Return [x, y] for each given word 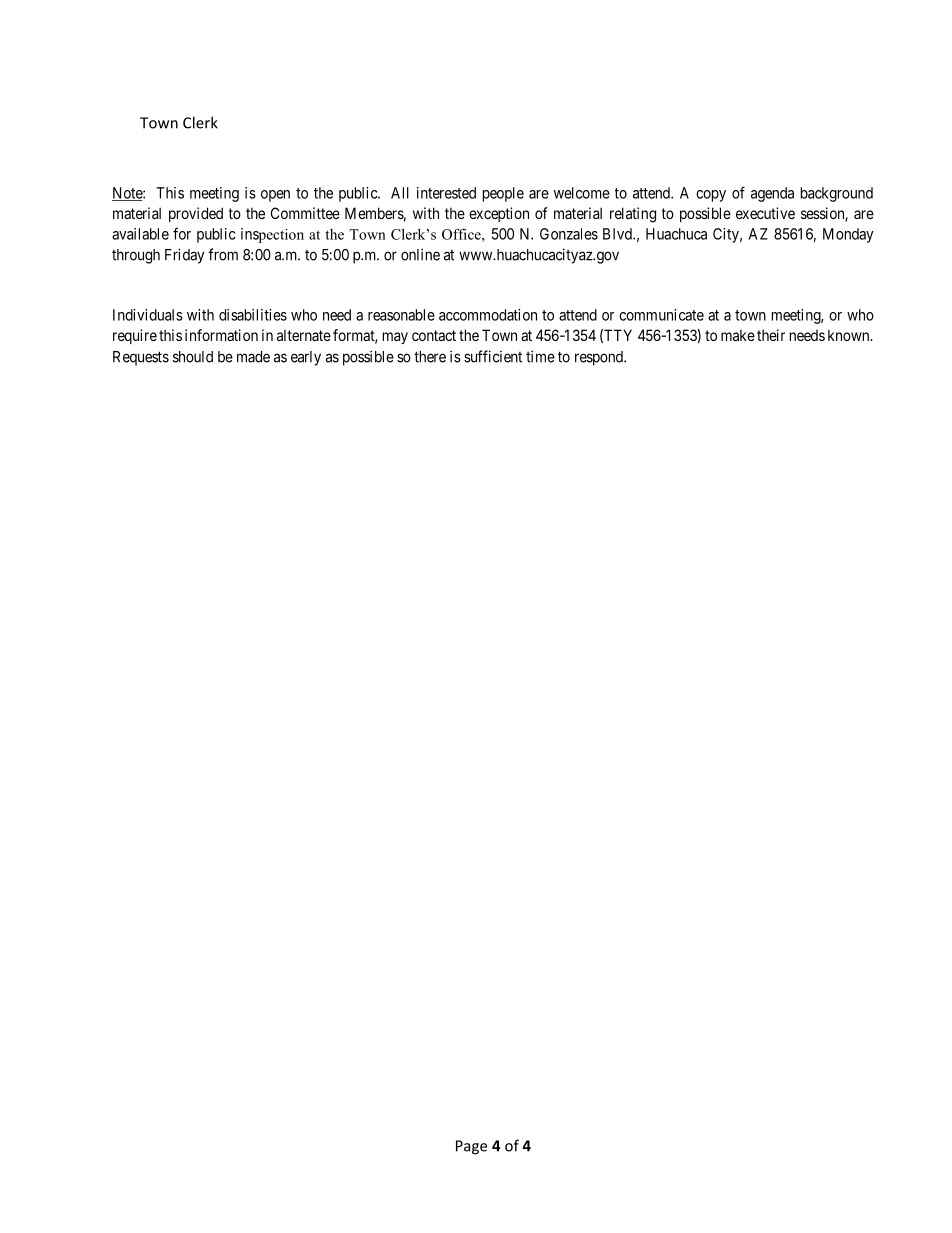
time [540, 356]
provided [196, 214]
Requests [141, 358]
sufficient [493, 356]
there [430, 357]
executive [765, 213]
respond [600, 358]
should [193, 357]
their [771, 335]
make [738, 335]
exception [499, 214]
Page [471, 1147]
